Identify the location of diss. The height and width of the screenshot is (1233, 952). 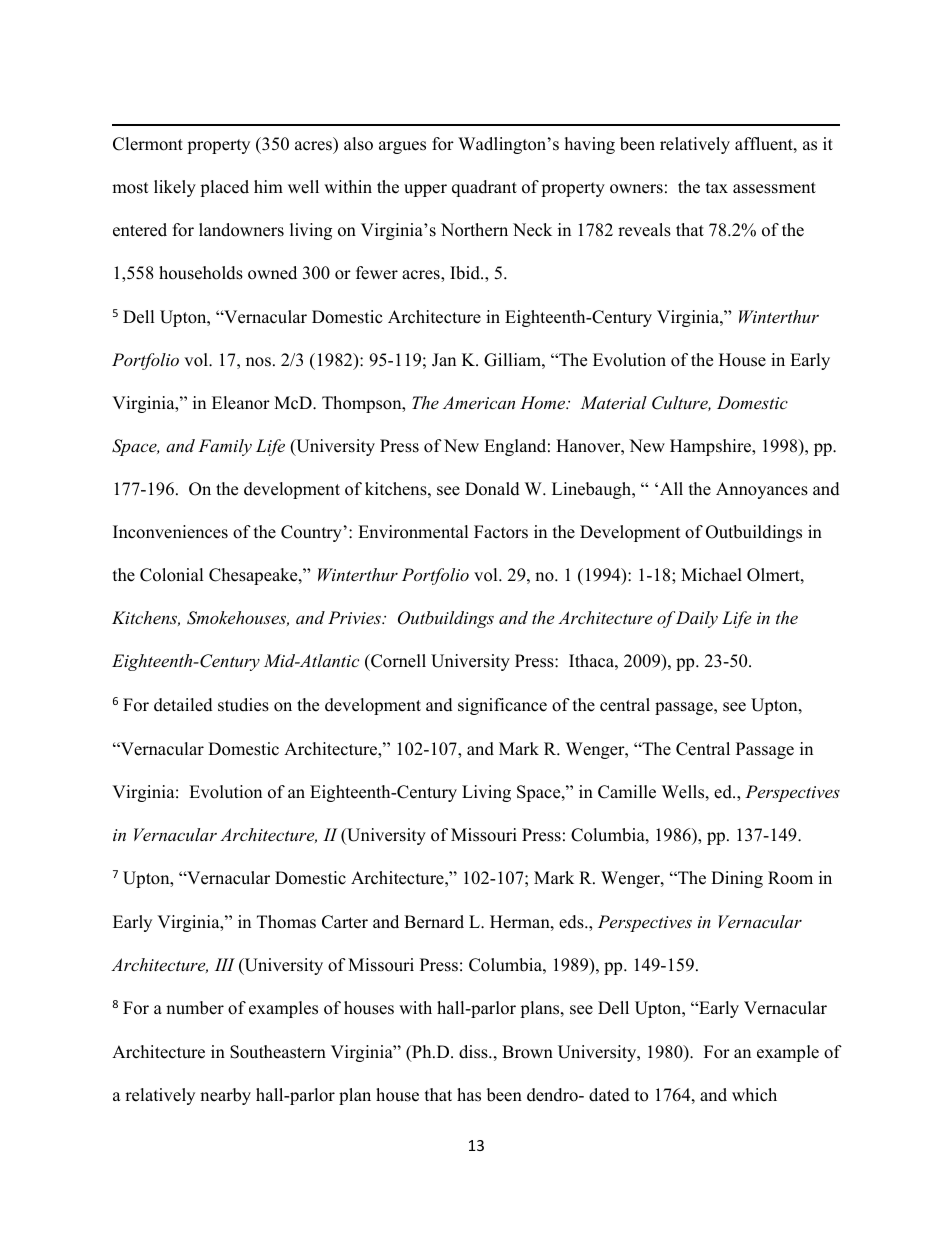
(474, 1052).
